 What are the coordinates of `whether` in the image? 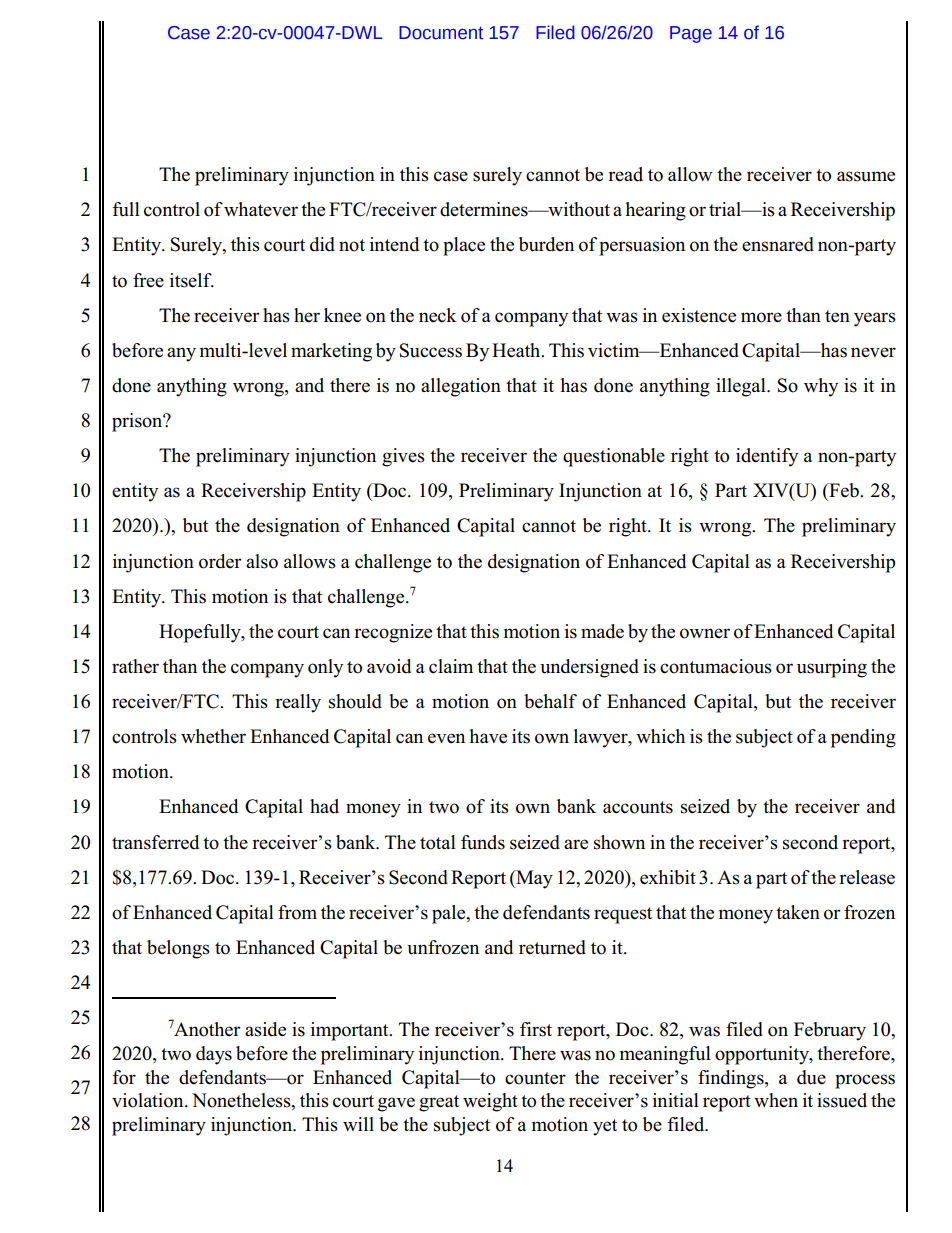 It's located at (213, 736).
